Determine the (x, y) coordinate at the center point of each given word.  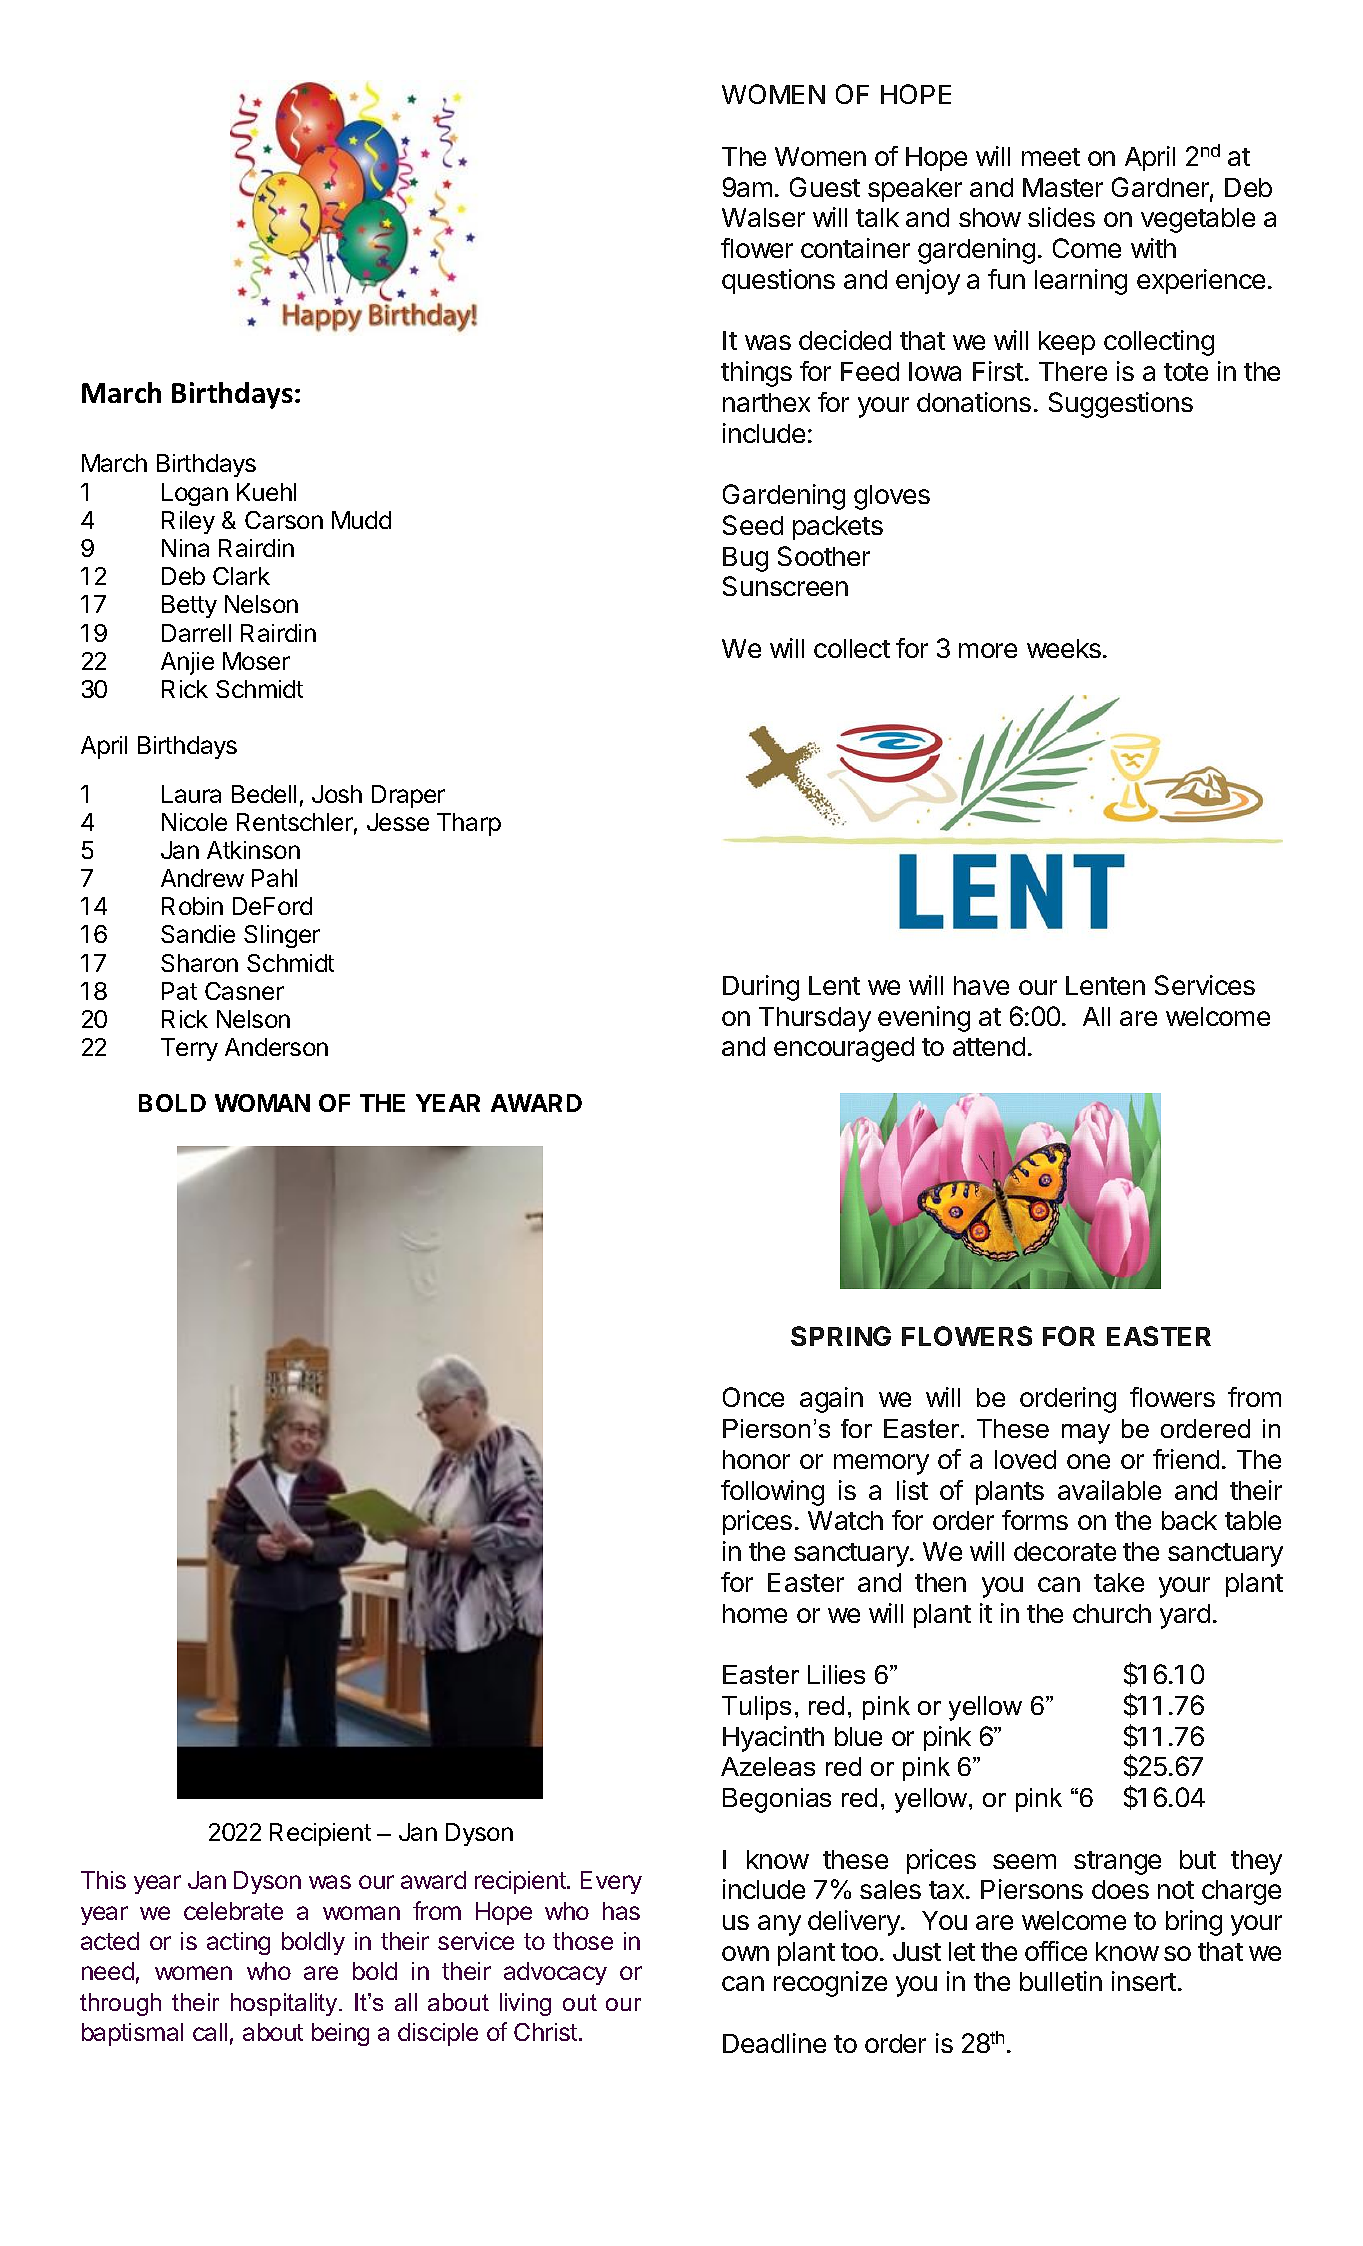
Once (753, 1397)
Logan (195, 494)
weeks (1064, 648)
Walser (763, 217)
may (1086, 1434)
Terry (189, 1049)
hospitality (285, 2004)
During (761, 988)
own (745, 1953)
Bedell (264, 794)
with (1153, 248)
